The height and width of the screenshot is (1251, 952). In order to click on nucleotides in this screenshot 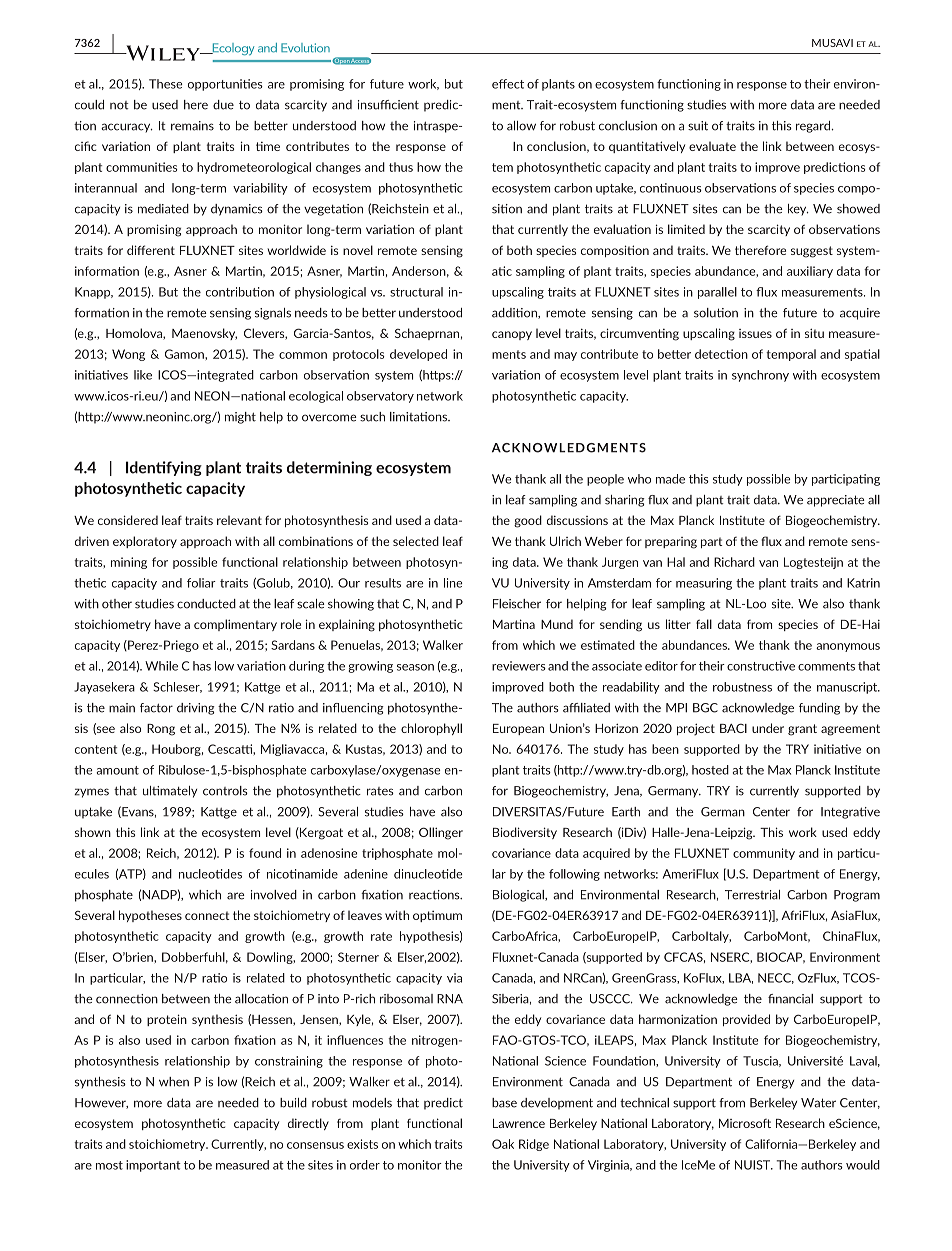, I will do `click(210, 874)`.
